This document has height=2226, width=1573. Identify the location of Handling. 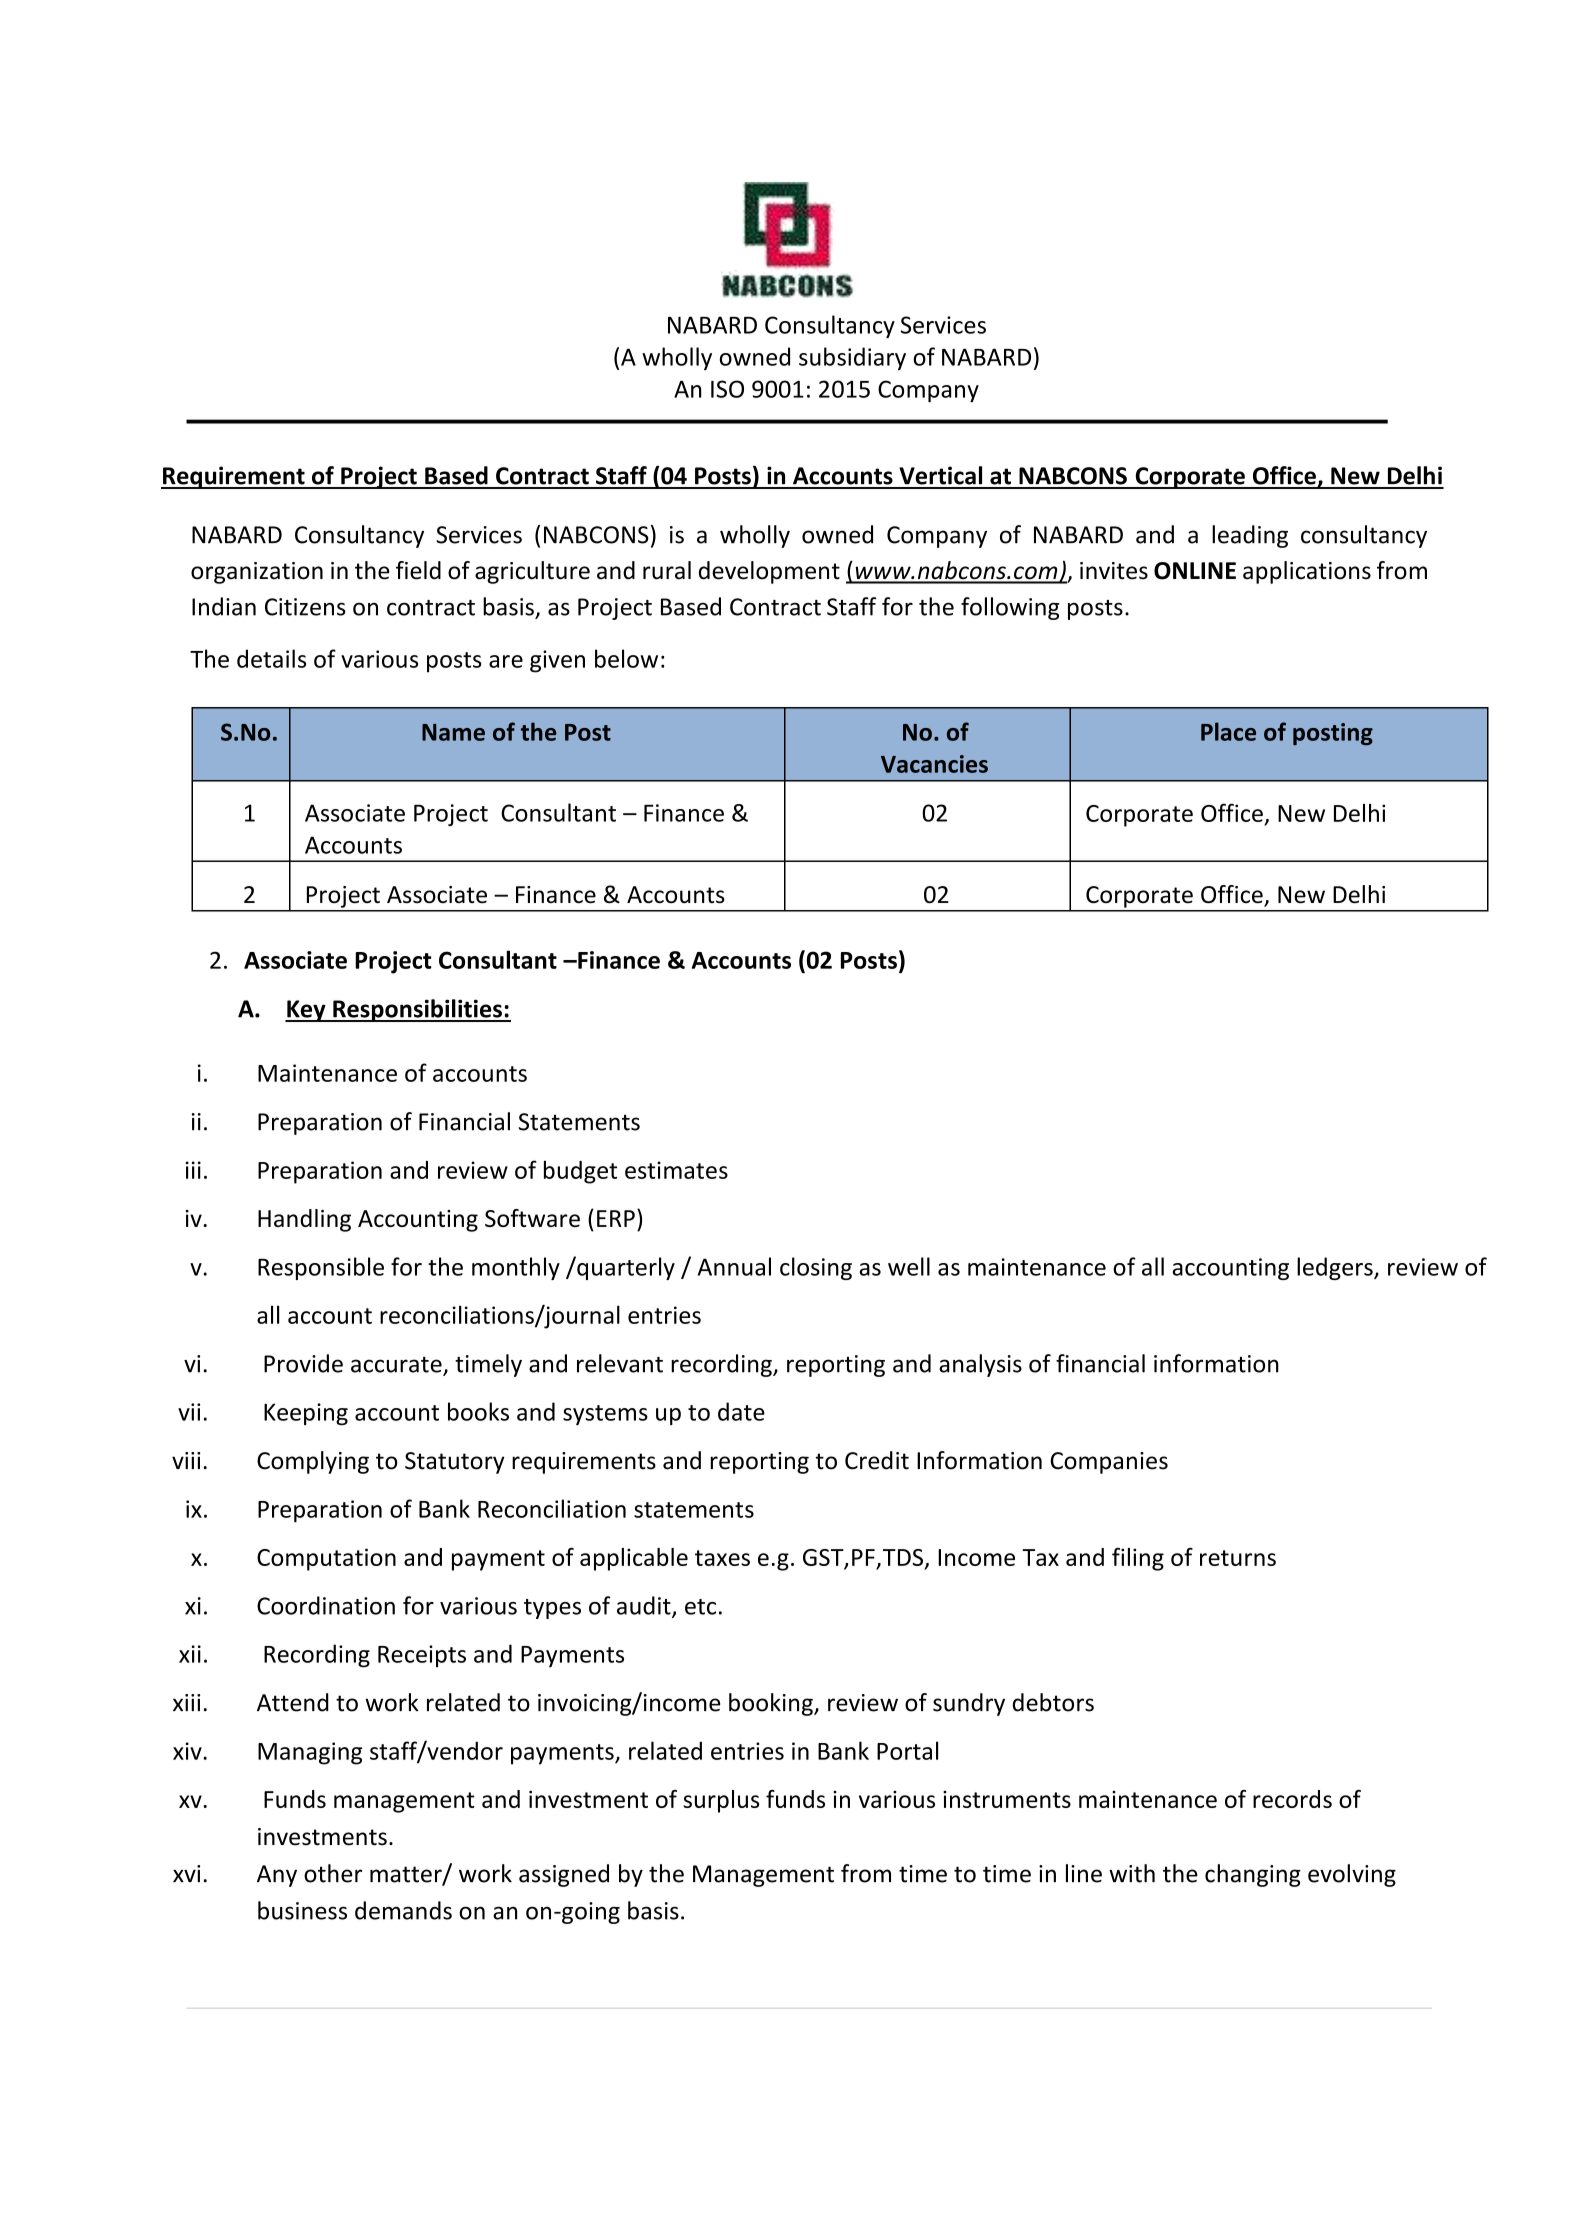
(304, 1220).
